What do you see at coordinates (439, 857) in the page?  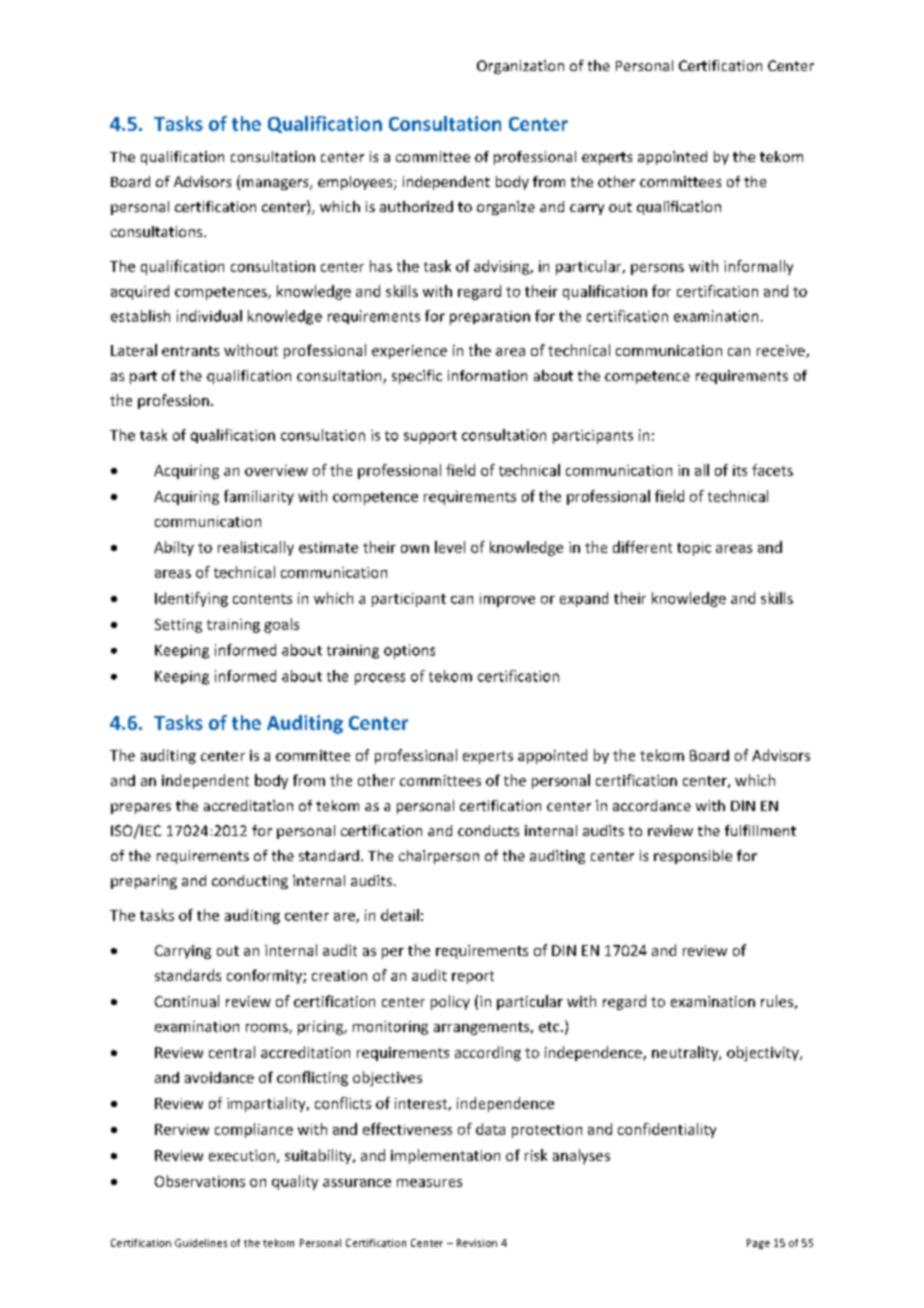 I see `chairperson` at bounding box center [439, 857].
